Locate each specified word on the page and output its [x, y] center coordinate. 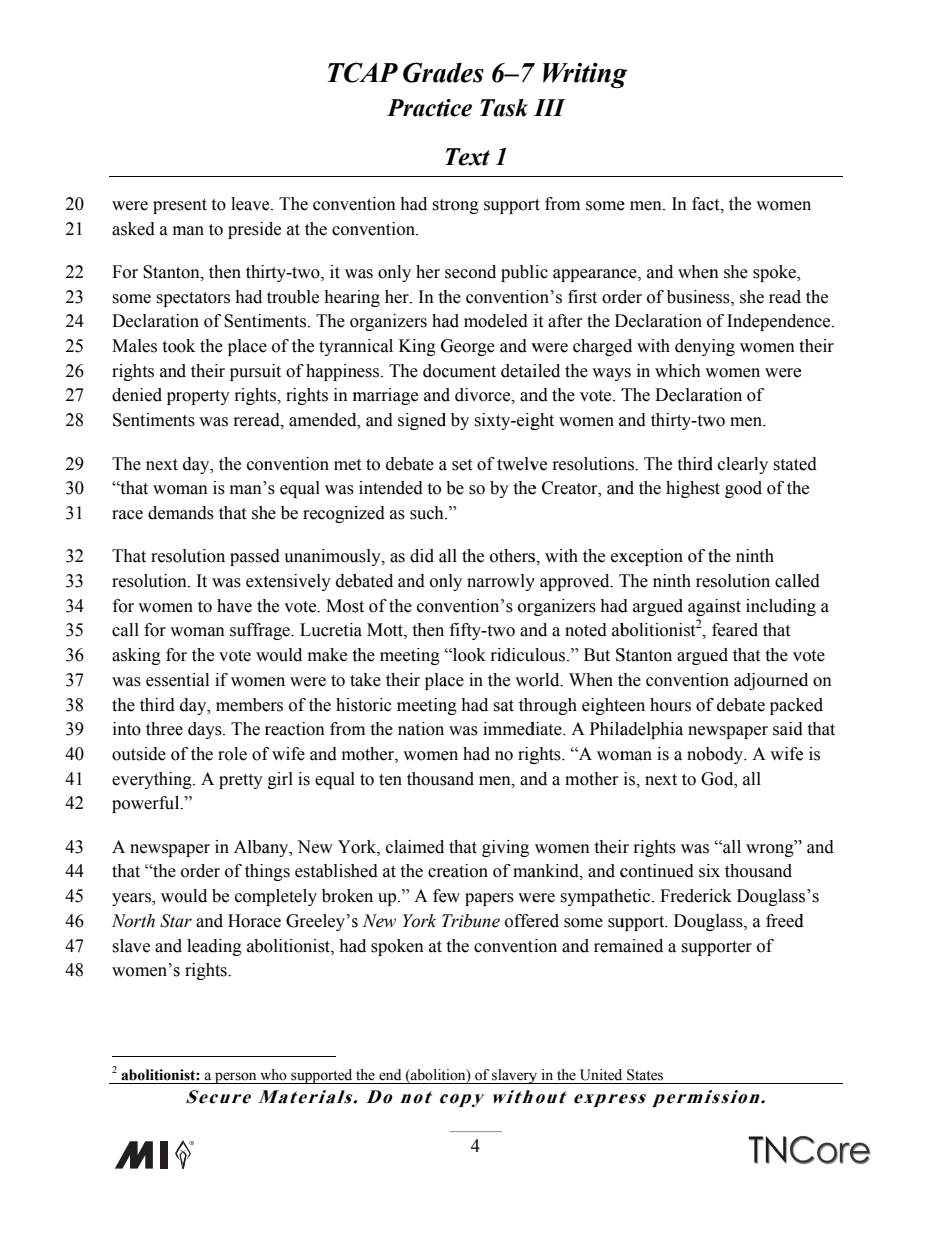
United [601, 1075]
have [234, 606]
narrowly [501, 582]
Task [504, 108]
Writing [585, 75]
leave [251, 204]
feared [735, 630]
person [236, 1078]
